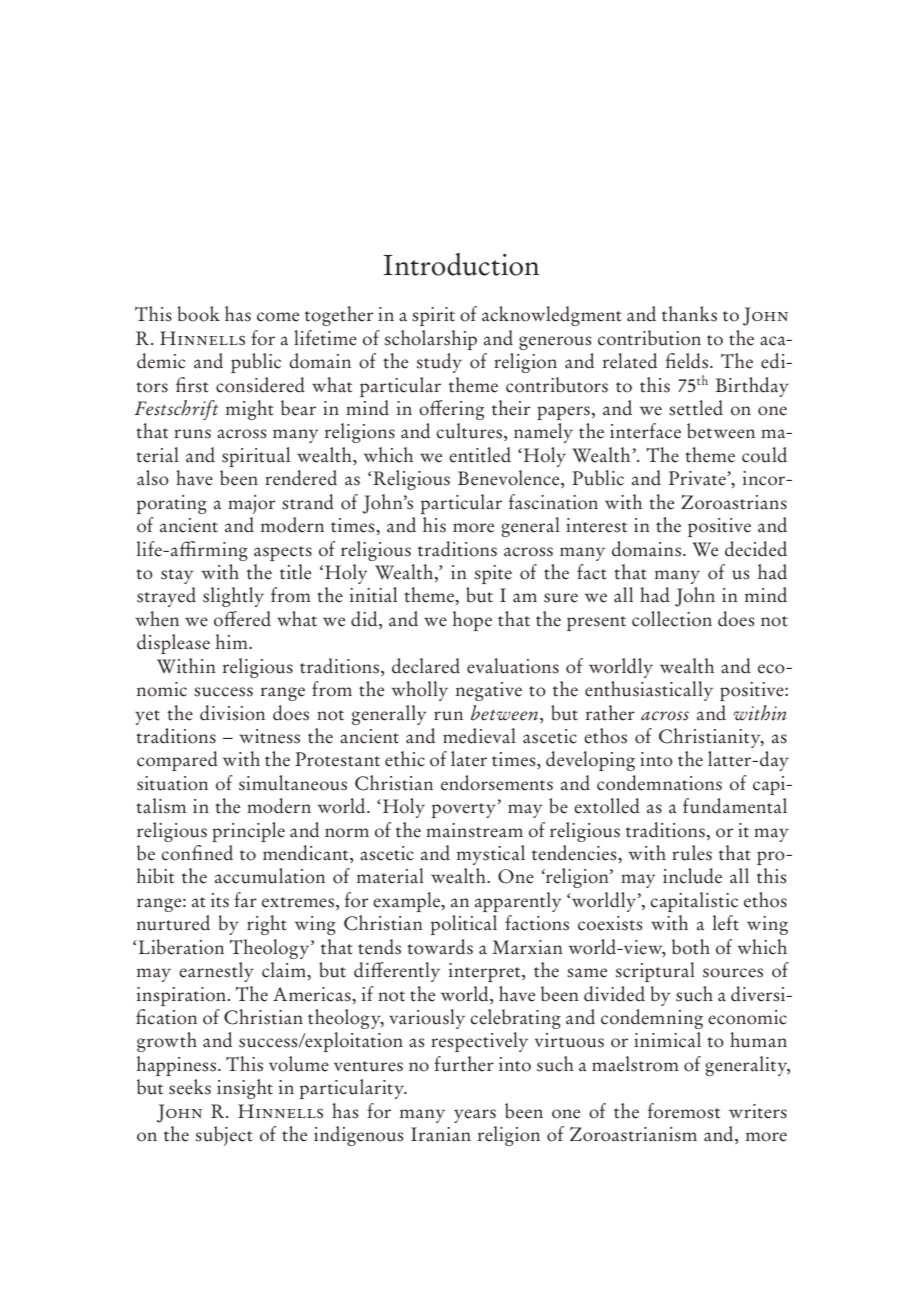 Image resolution: width=924 pixels, height=1305 pixels. I want to click on mainstream, so click(474, 830).
